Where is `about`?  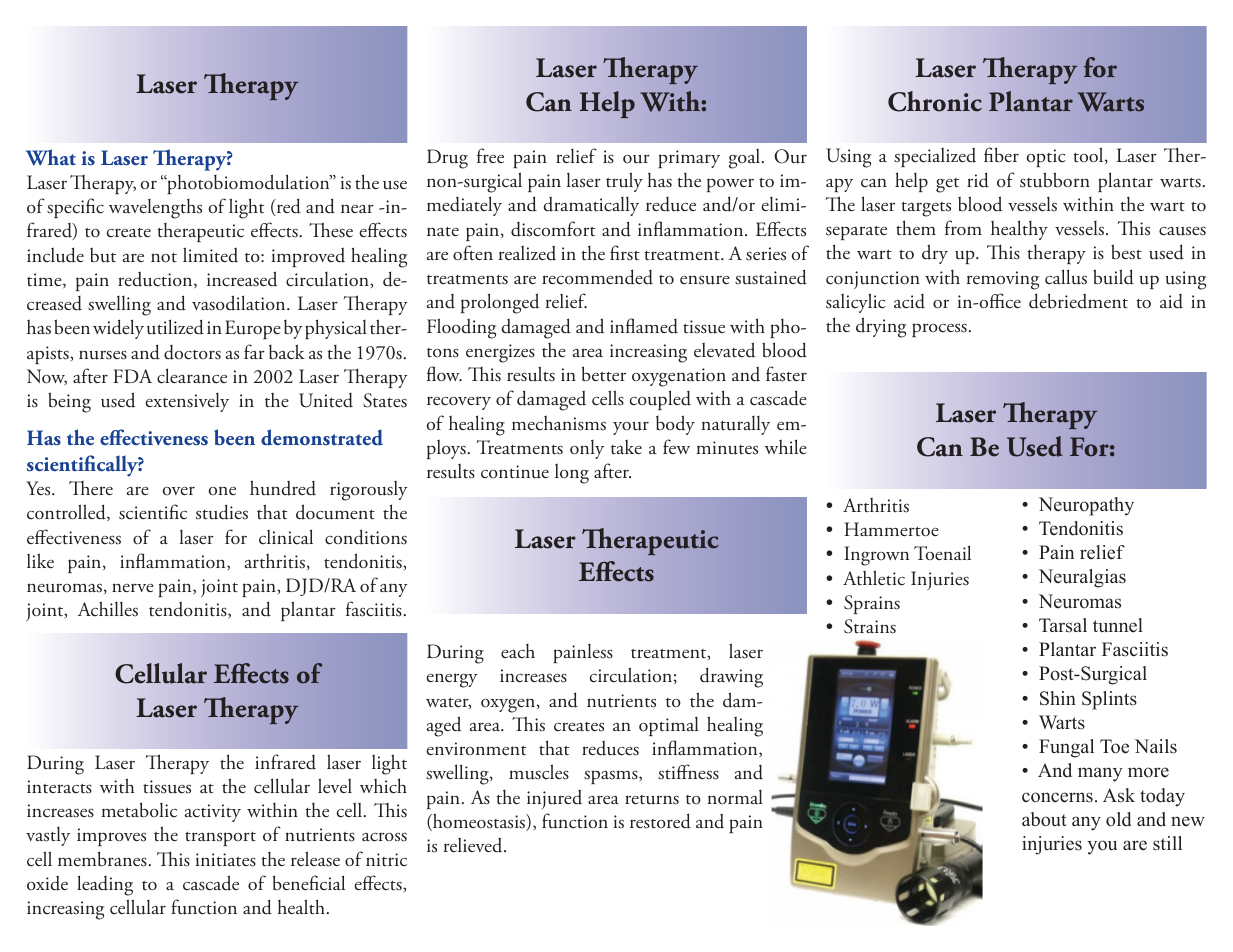
about is located at coordinates (1044, 819).
